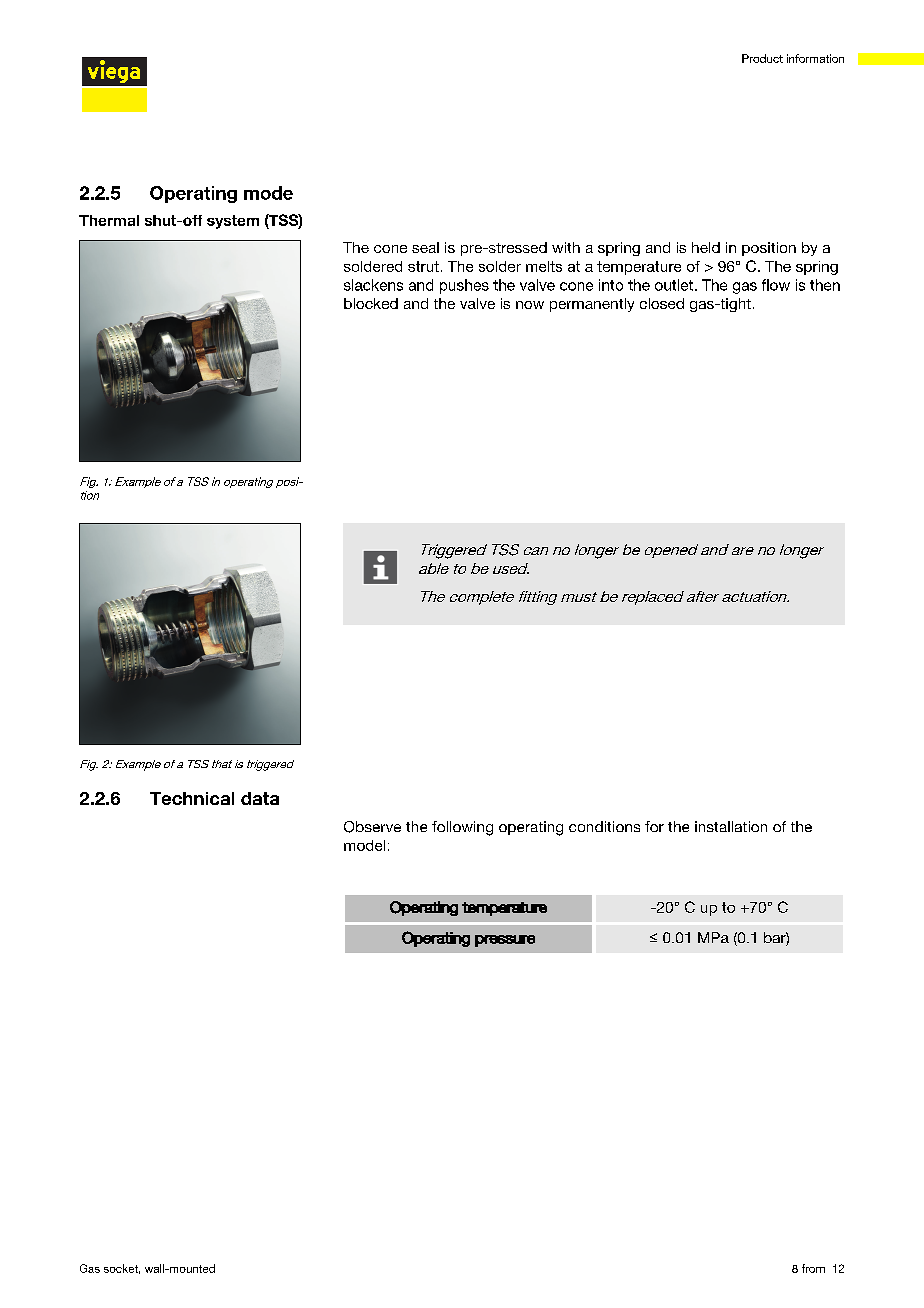 The height and width of the image is (1308, 924). I want to click on system, so click(233, 222).
